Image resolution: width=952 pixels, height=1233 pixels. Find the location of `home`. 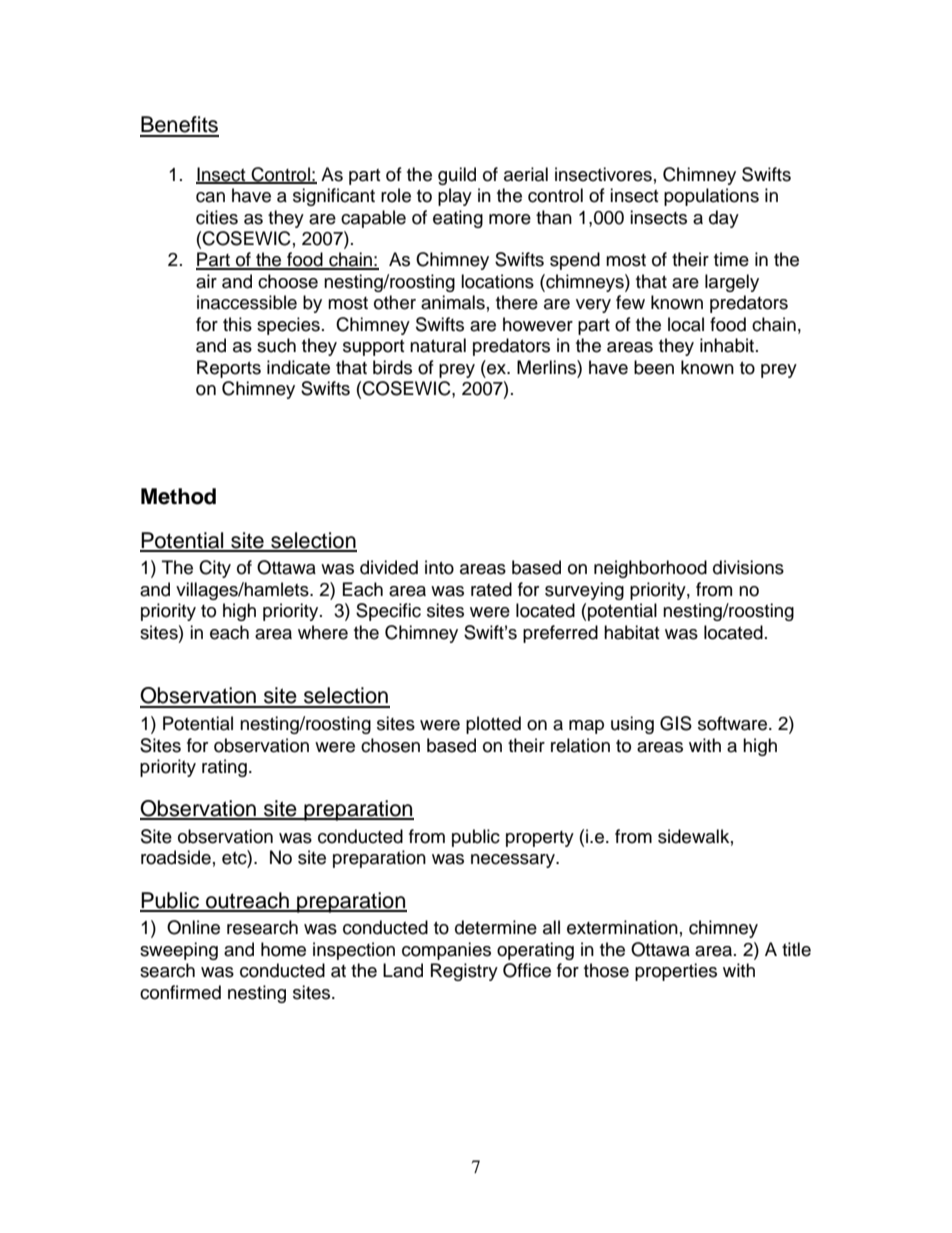

home is located at coordinates (283, 949).
